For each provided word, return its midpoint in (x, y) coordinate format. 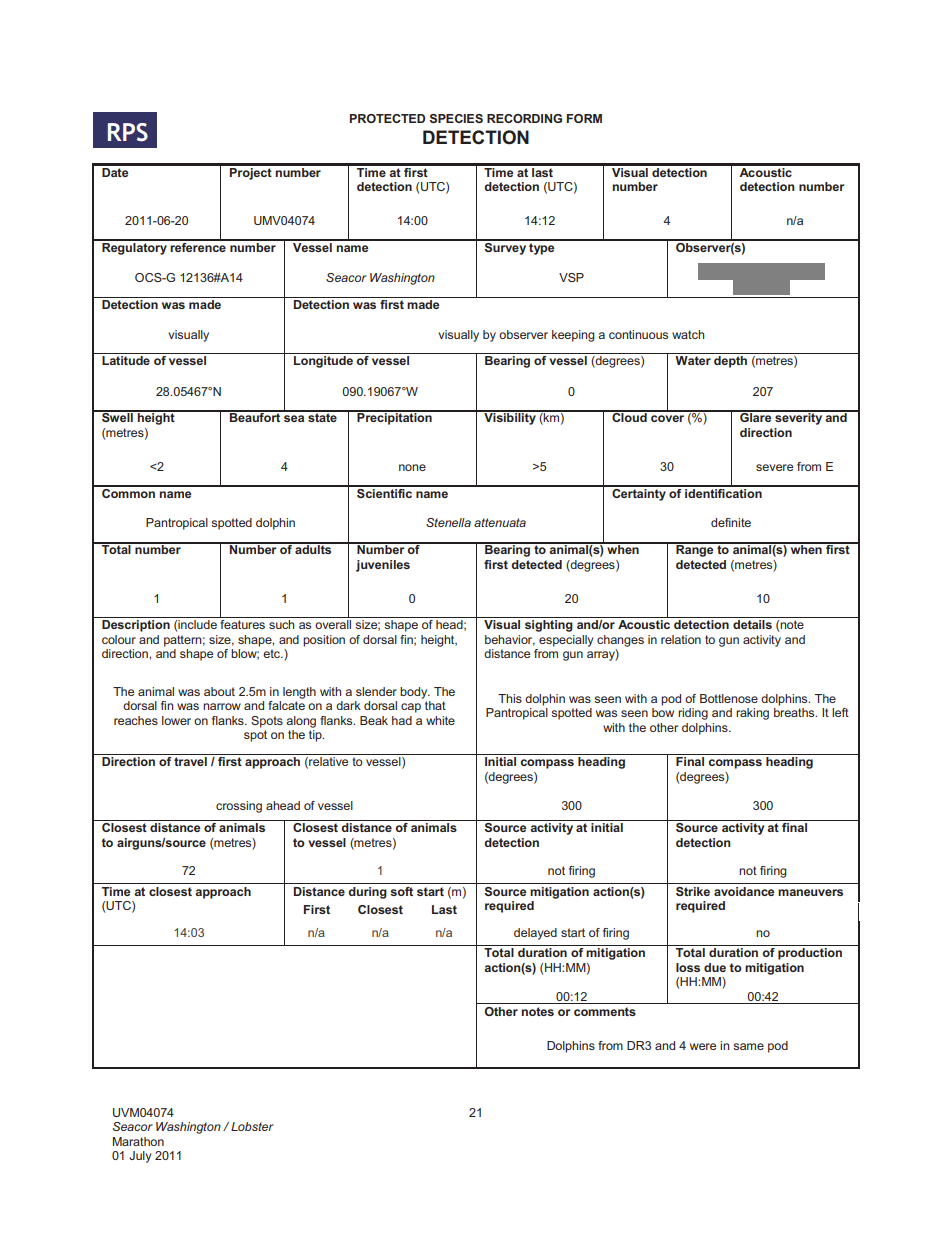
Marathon (138, 1141)
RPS (128, 132)
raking (752, 714)
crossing (239, 807)
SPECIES (456, 118)
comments (605, 1011)
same (748, 1046)
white (440, 720)
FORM (584, 118)
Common (128, 492)
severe (774, 467)
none (412, 467)
